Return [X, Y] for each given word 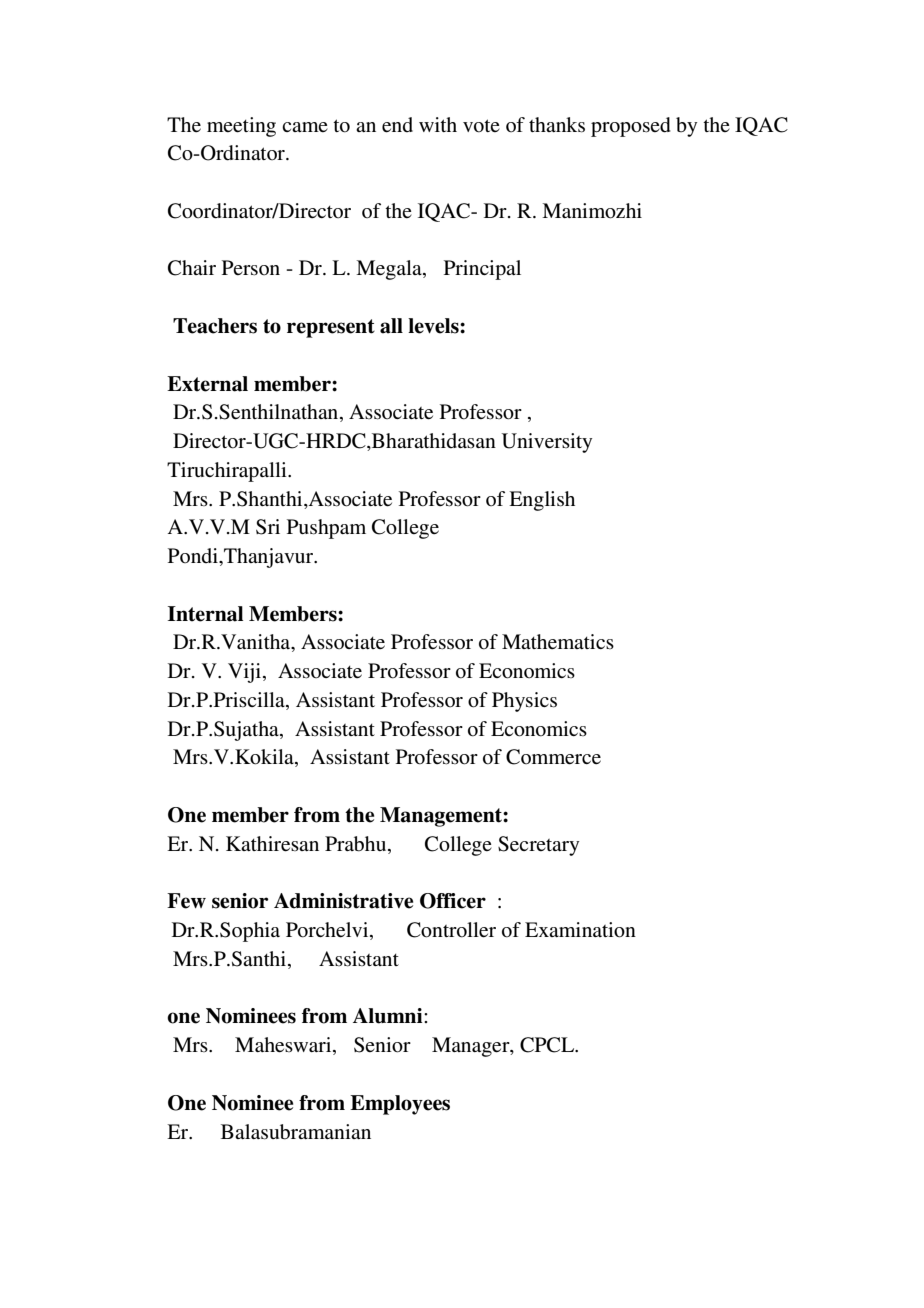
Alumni [389, 1016]
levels [434, 326]
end [397, 125]
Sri [268, 527]
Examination [580, 930]
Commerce [553, 757]
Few [186, 901]
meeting [241, 127]
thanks [557, 125]
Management [442, 817]
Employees [400, 1105]
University [547, 443]
